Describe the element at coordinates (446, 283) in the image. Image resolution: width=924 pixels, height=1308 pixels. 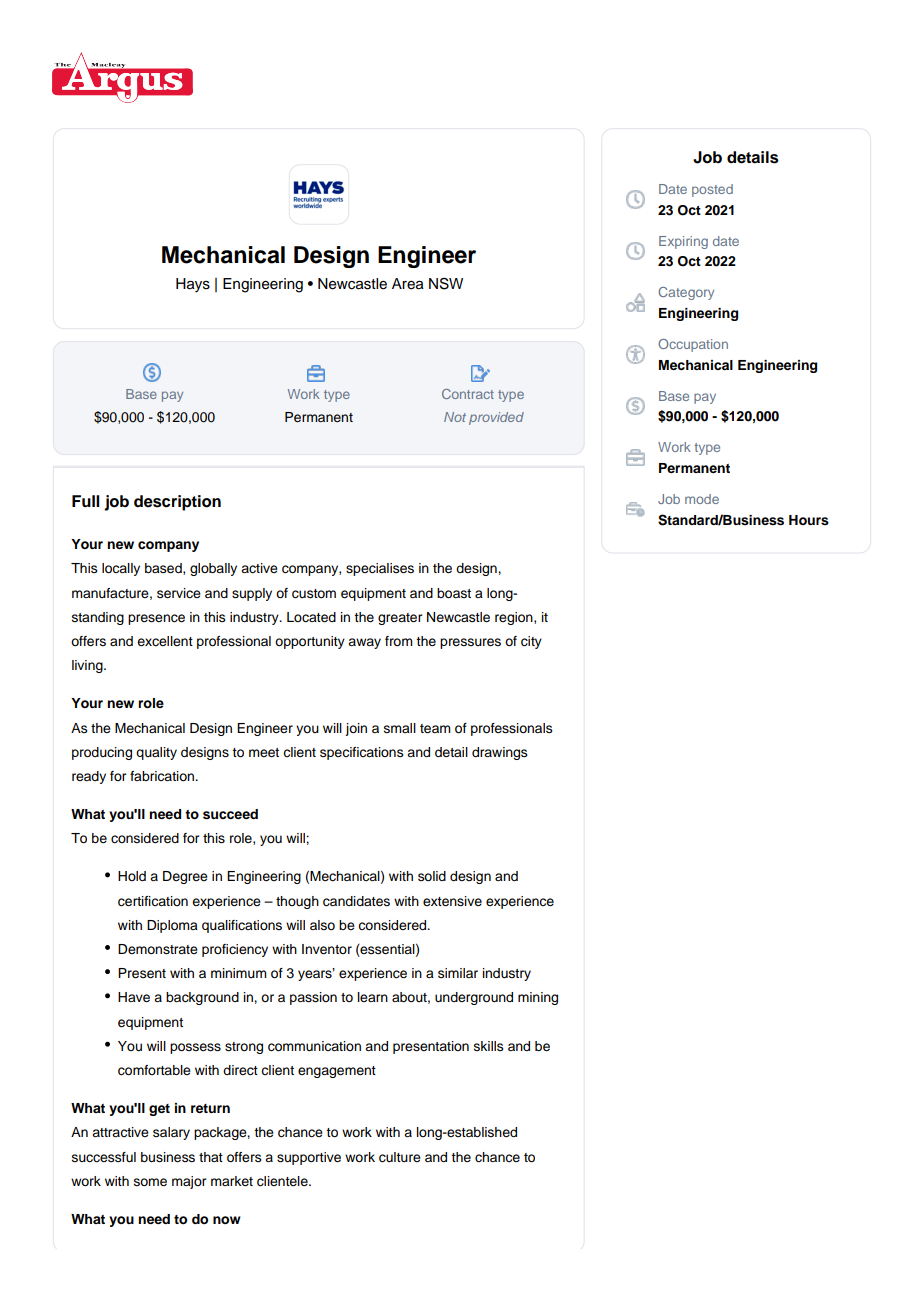
I see `NSW` at that location.
